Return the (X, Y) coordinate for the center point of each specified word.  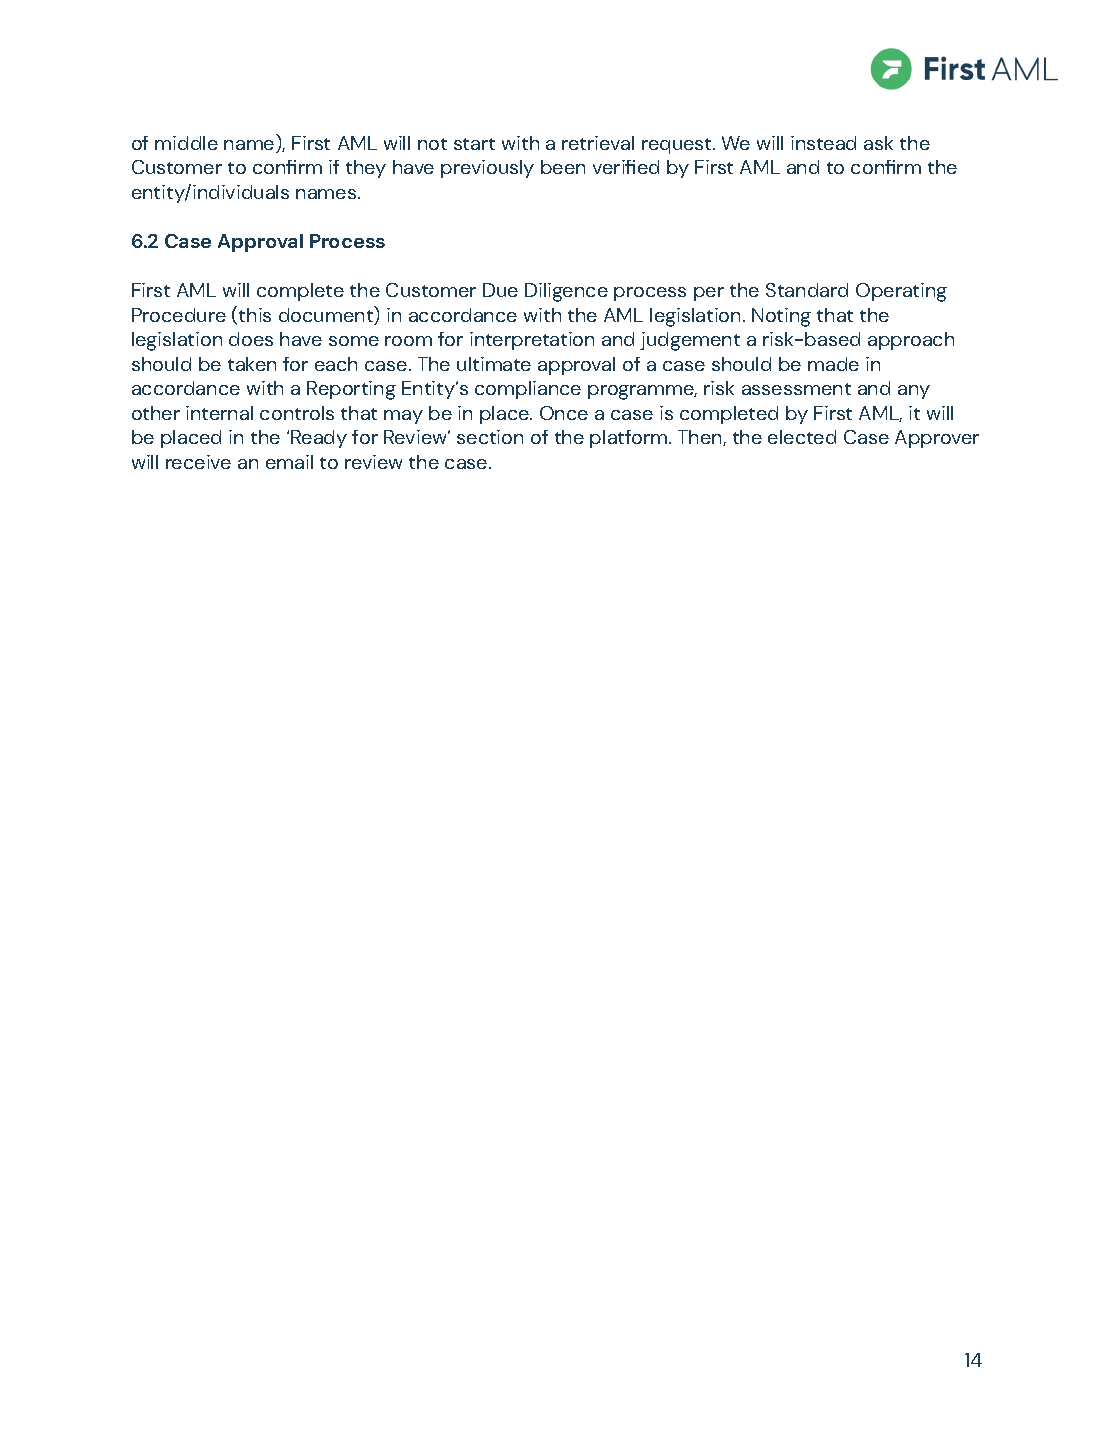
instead (823, 143)
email (289, 462)
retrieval (598, 143)
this (255, 315)
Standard (807, 290)
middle (186, 143)
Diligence (566, 292)
